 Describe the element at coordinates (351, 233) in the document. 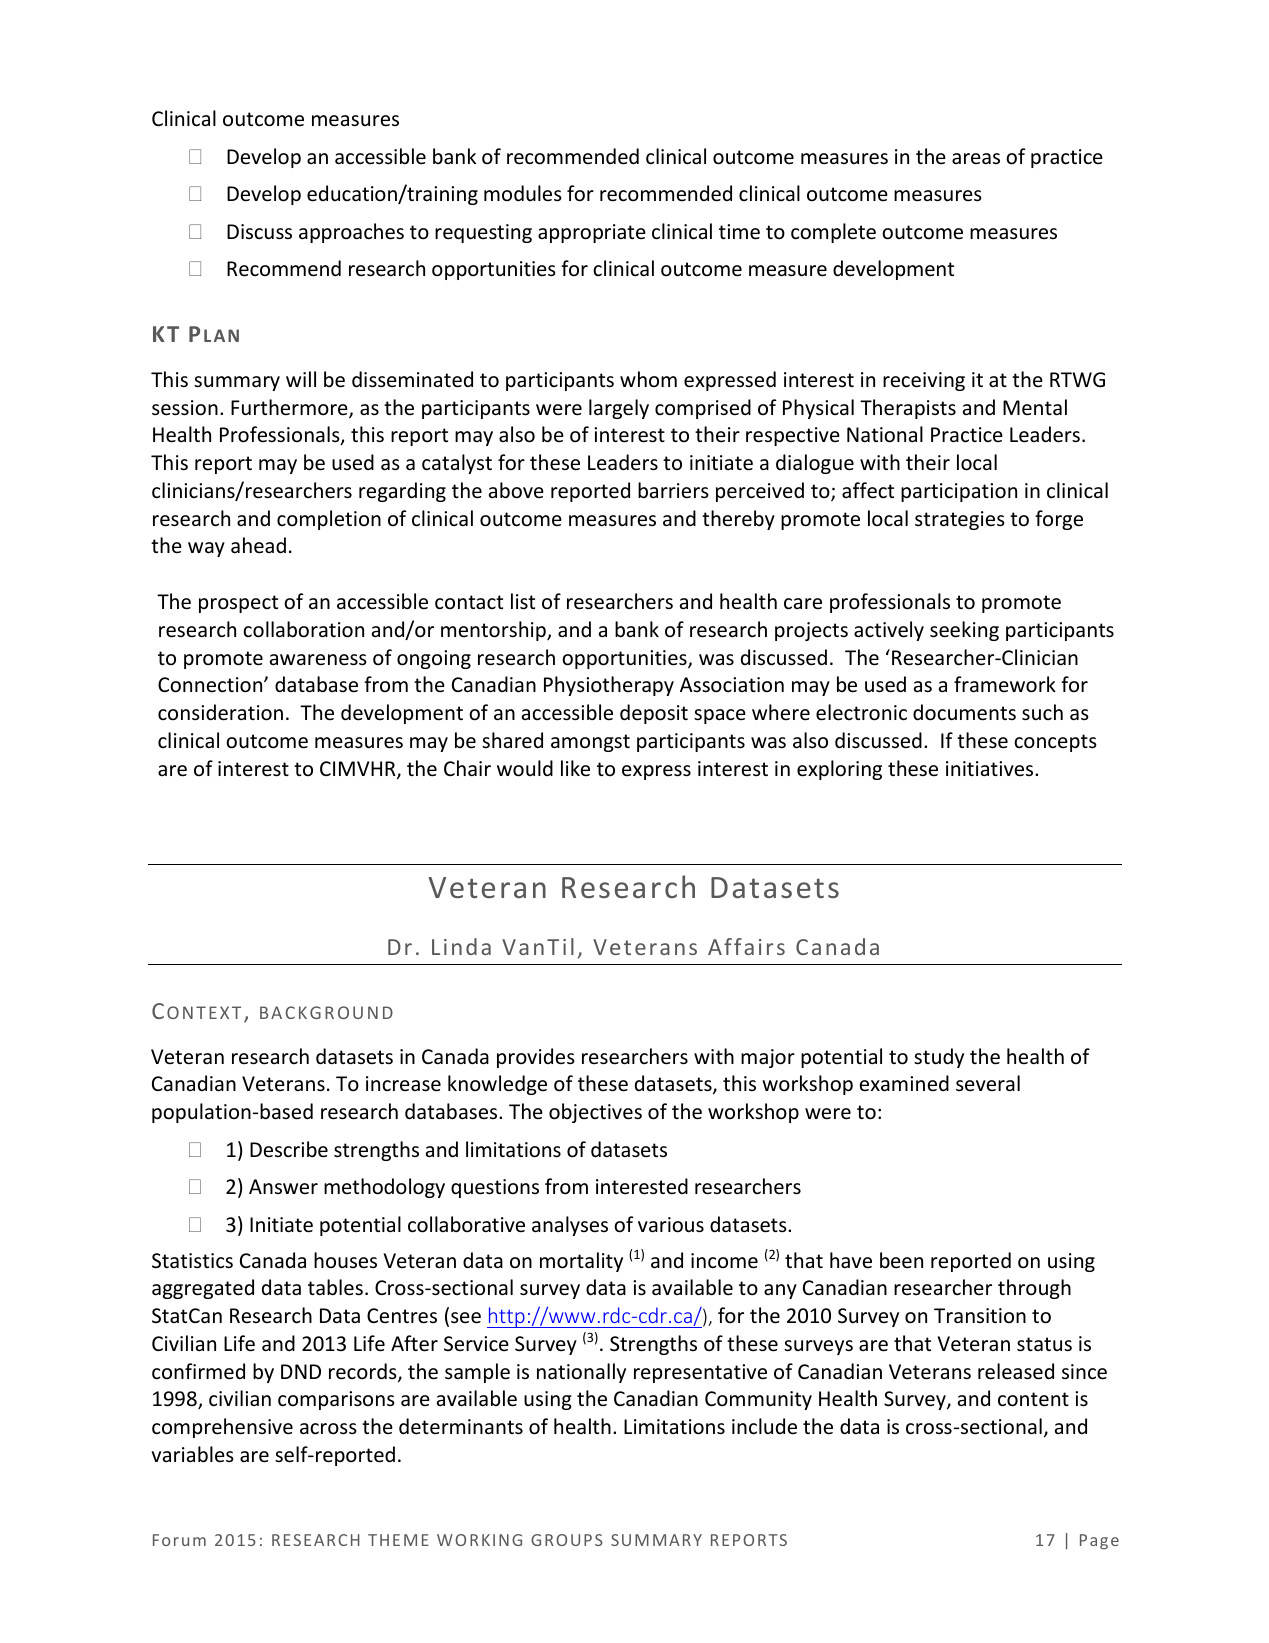

I see `approaches` at that location.
